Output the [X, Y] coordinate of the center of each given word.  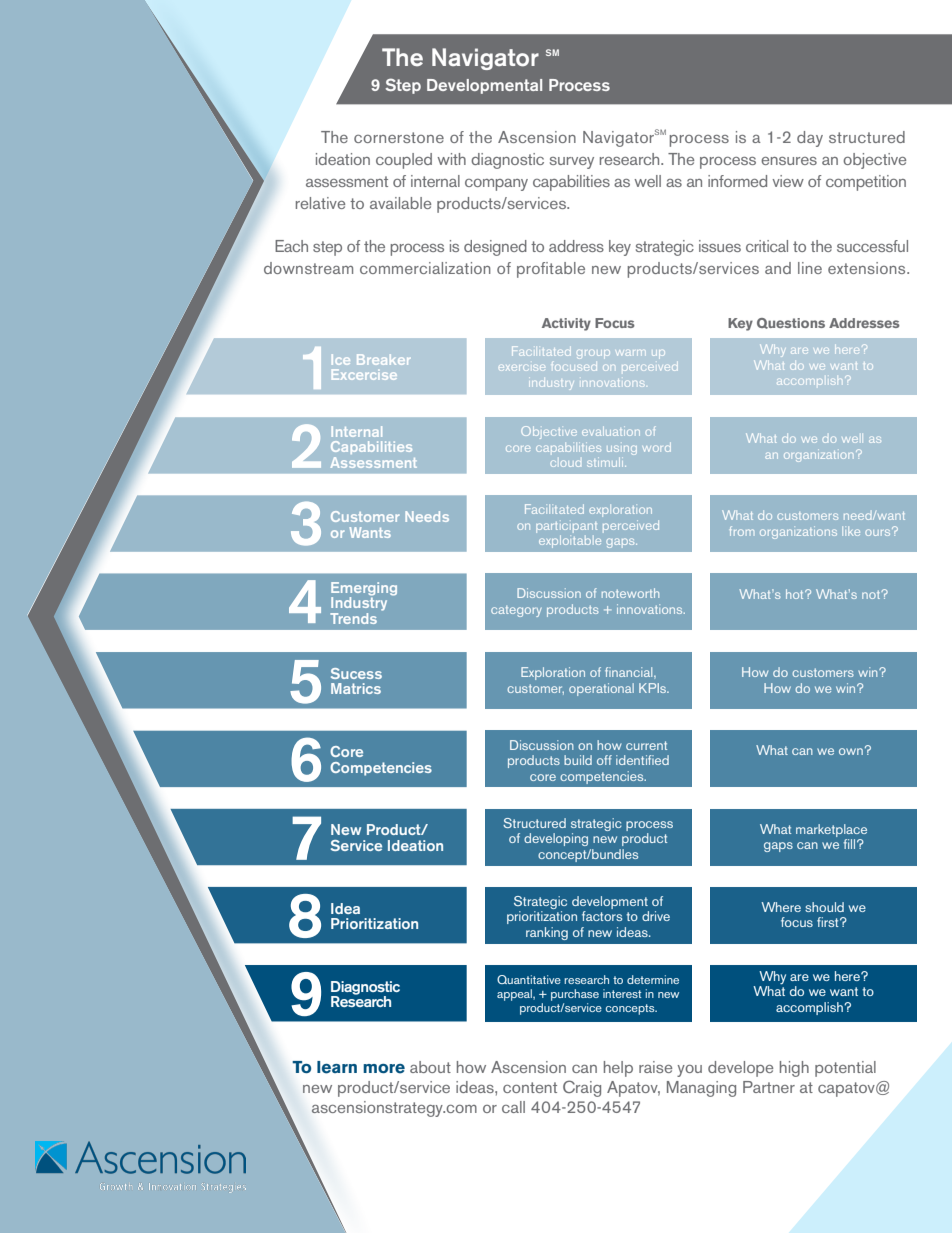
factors [602, 916]
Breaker [383, 359]
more [384, 1069]
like [851, 531]
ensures [789, 161]
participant [566, 527]
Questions [791, 323]
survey [572, 163]
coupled [404, 161]
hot [796, 594]
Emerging [364, 590]
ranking [547, 933]
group [593, 354]
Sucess [356, 673]
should [824, 907]
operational [601, 689]
